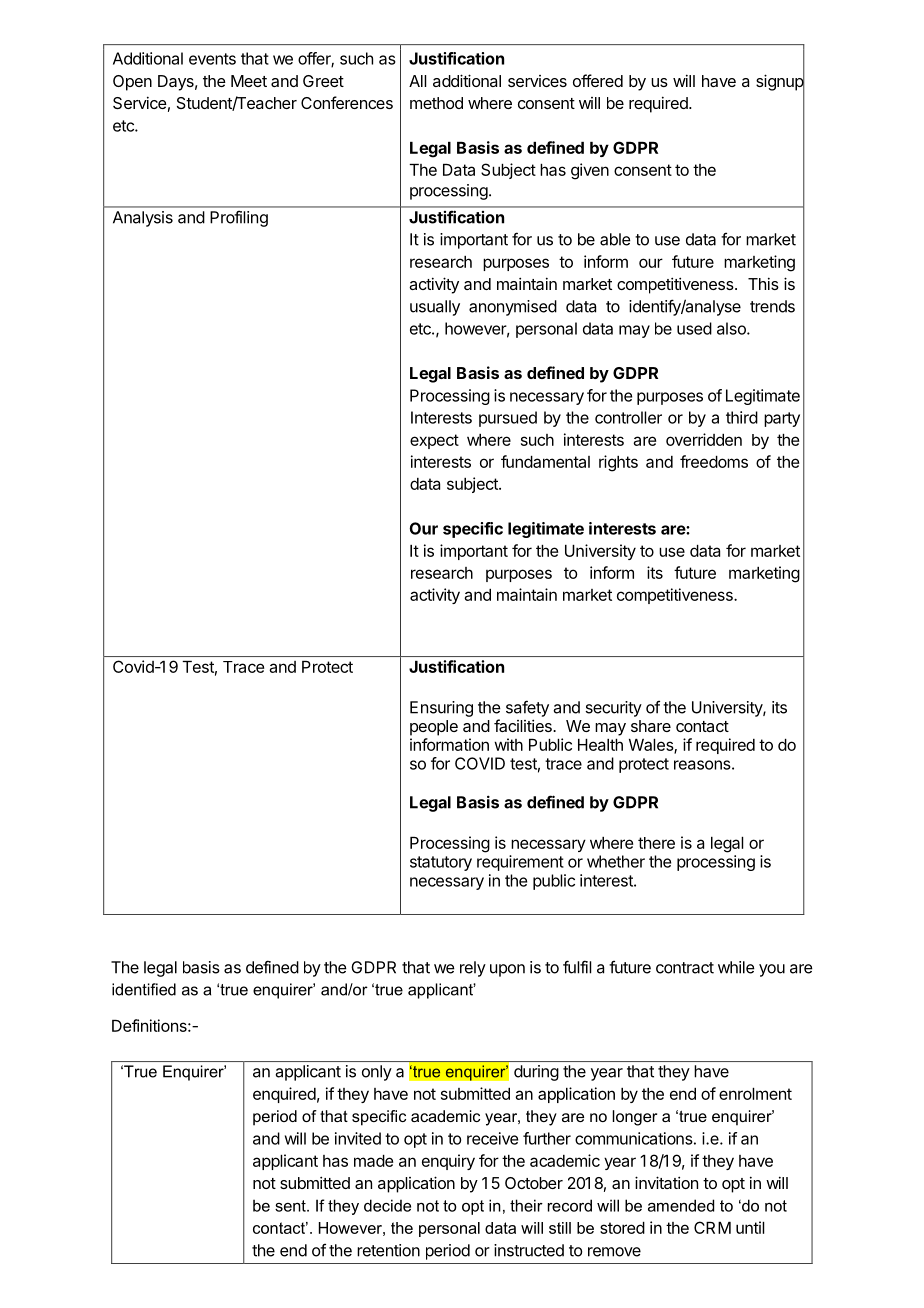 The width and height of the screenshot is (924, 1308). Describe the element at coordinates (712, 1227) in the screenshot. I see `CRM` at that location.
